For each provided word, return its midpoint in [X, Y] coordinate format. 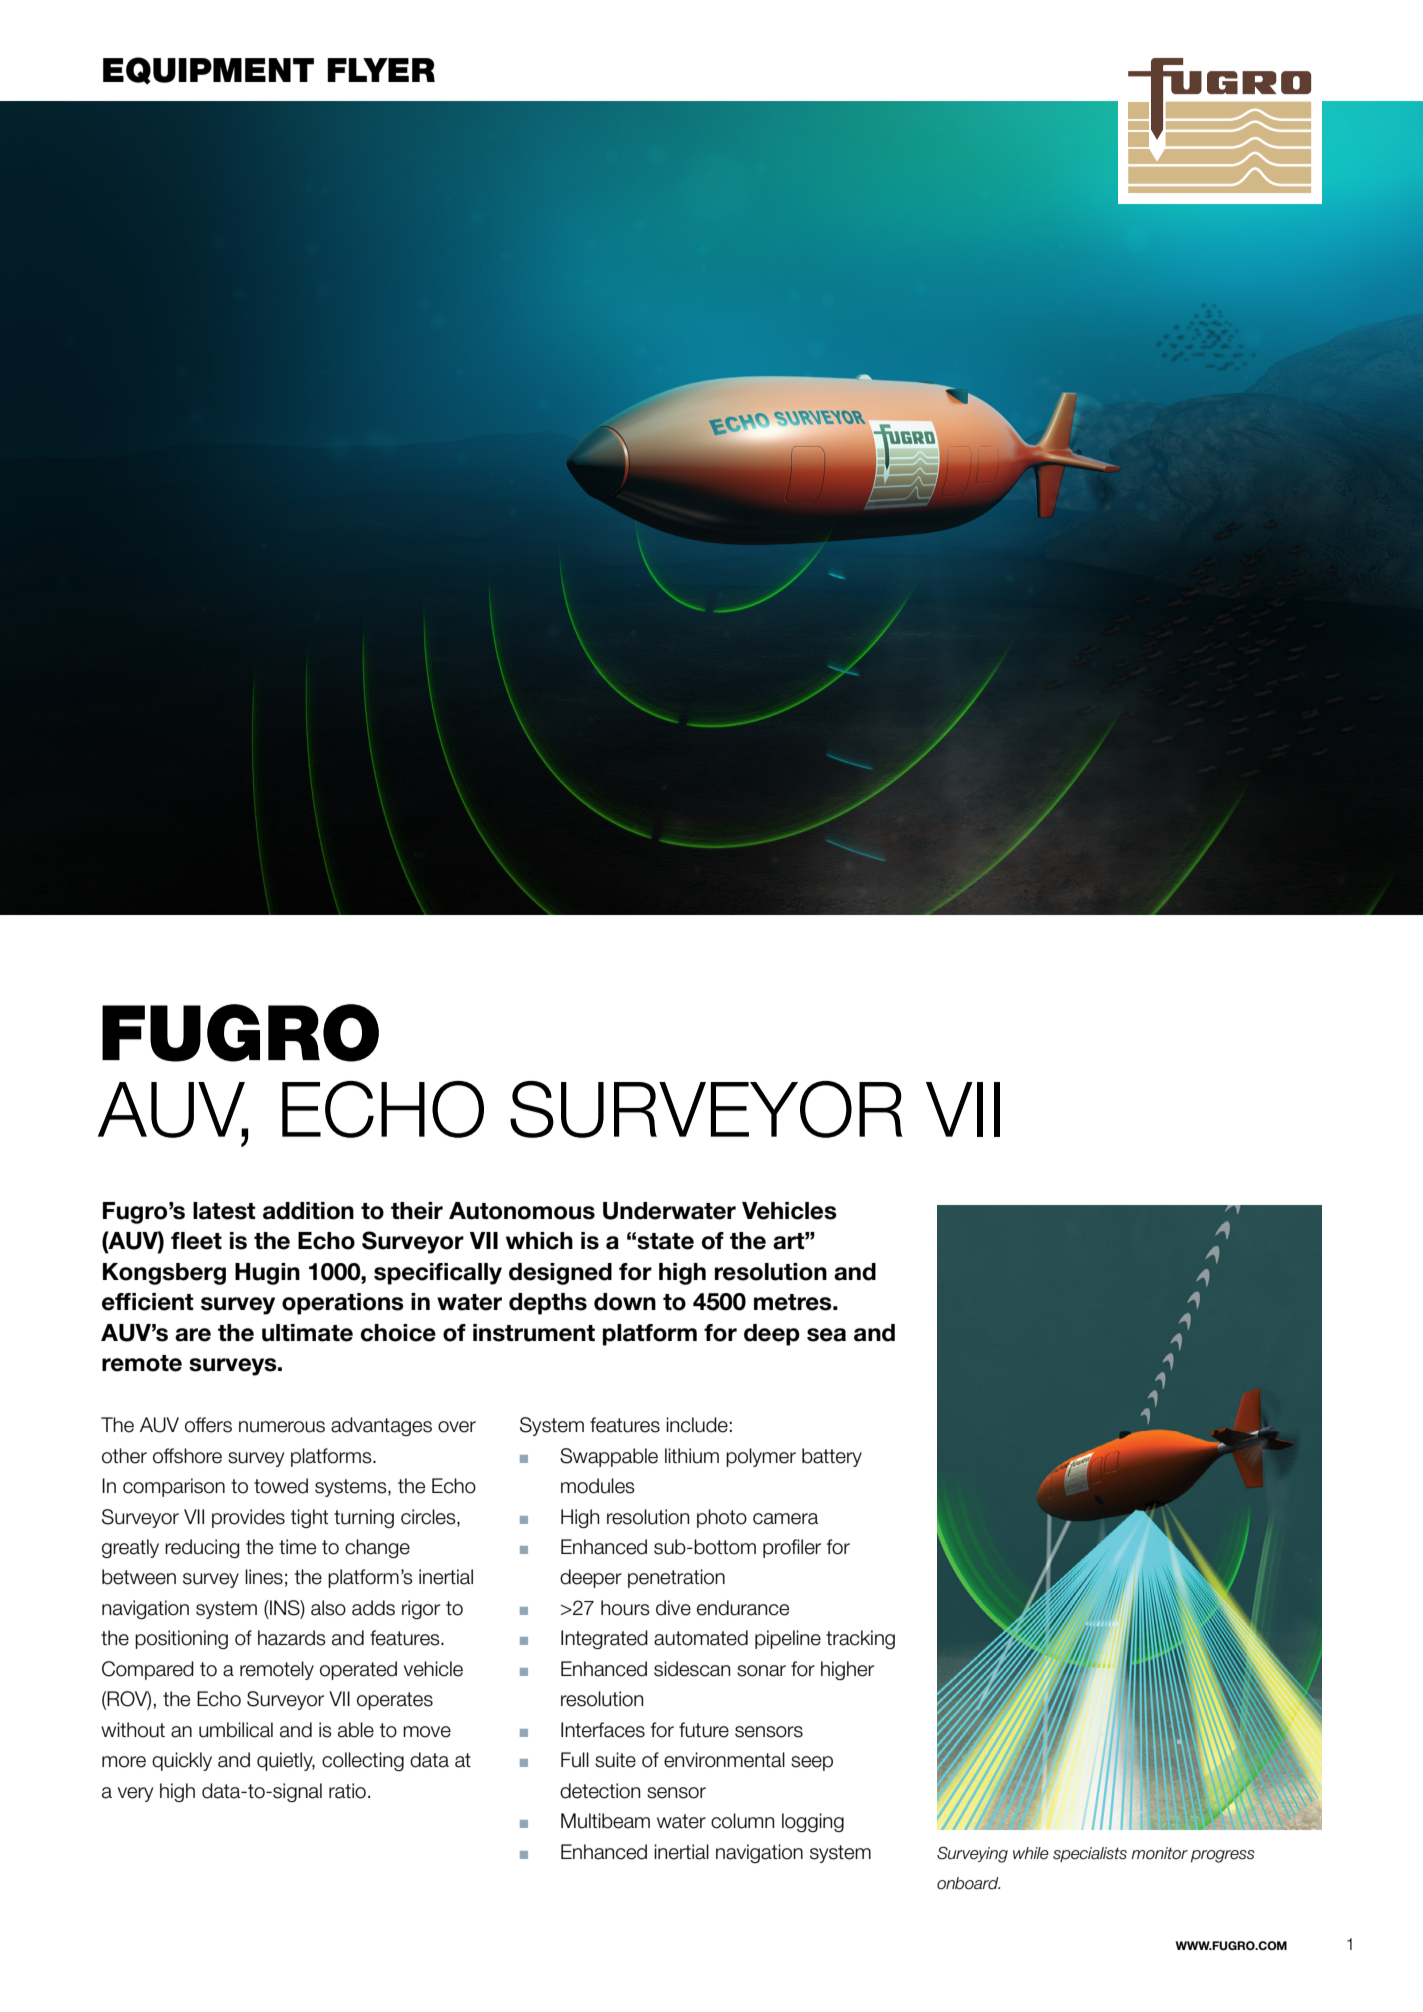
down [625, 1302]
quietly [286, 1761]
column [742, 1821]
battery [832, 1457]
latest [224, 1211]
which [539, 1241]
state [665, 1241]
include [697, 1425]
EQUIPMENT [208, 71]
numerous [282, 1427]
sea [826, 1335]
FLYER [381, 70]
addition [308, 1211]
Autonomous [522, 1211]
